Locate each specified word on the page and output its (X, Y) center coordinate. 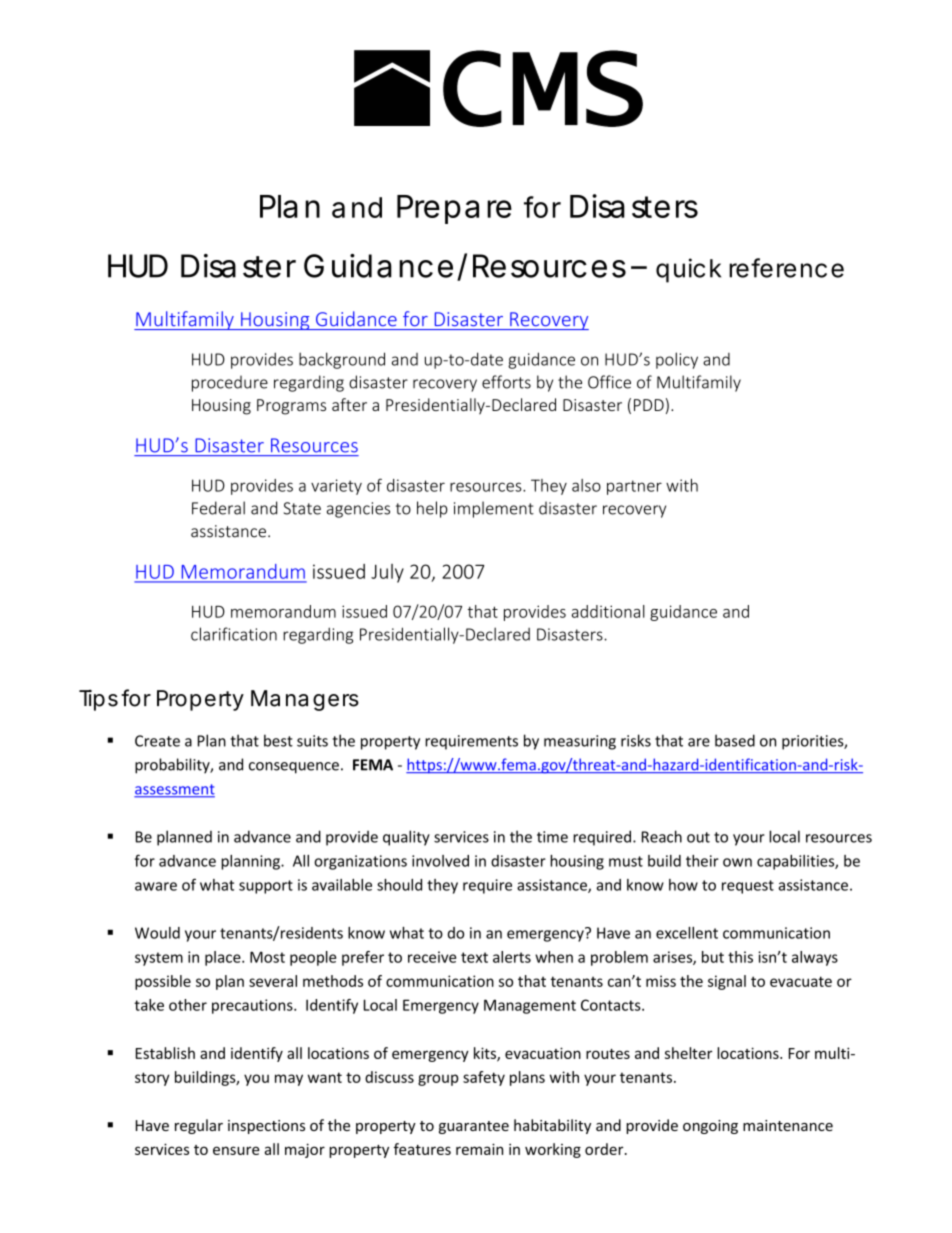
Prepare (454, 209)
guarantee (474, 1127)
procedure (230, 383)
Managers (305, 700)
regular (199, 1126)
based (735, 740)
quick (688, 270)
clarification (234, 634)
